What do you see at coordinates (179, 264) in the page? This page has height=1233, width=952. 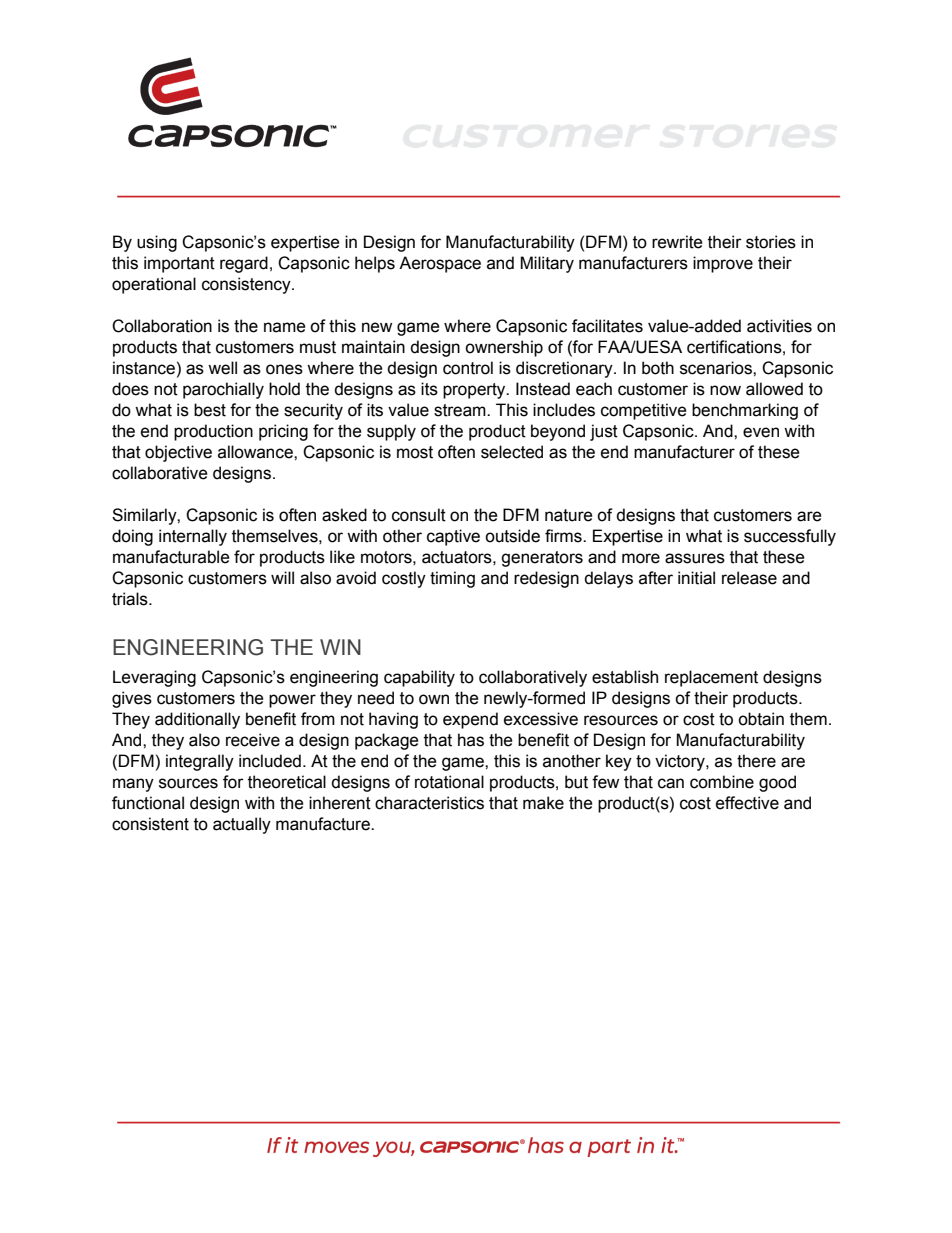 I see `important` at bounding box center [179, 264].
